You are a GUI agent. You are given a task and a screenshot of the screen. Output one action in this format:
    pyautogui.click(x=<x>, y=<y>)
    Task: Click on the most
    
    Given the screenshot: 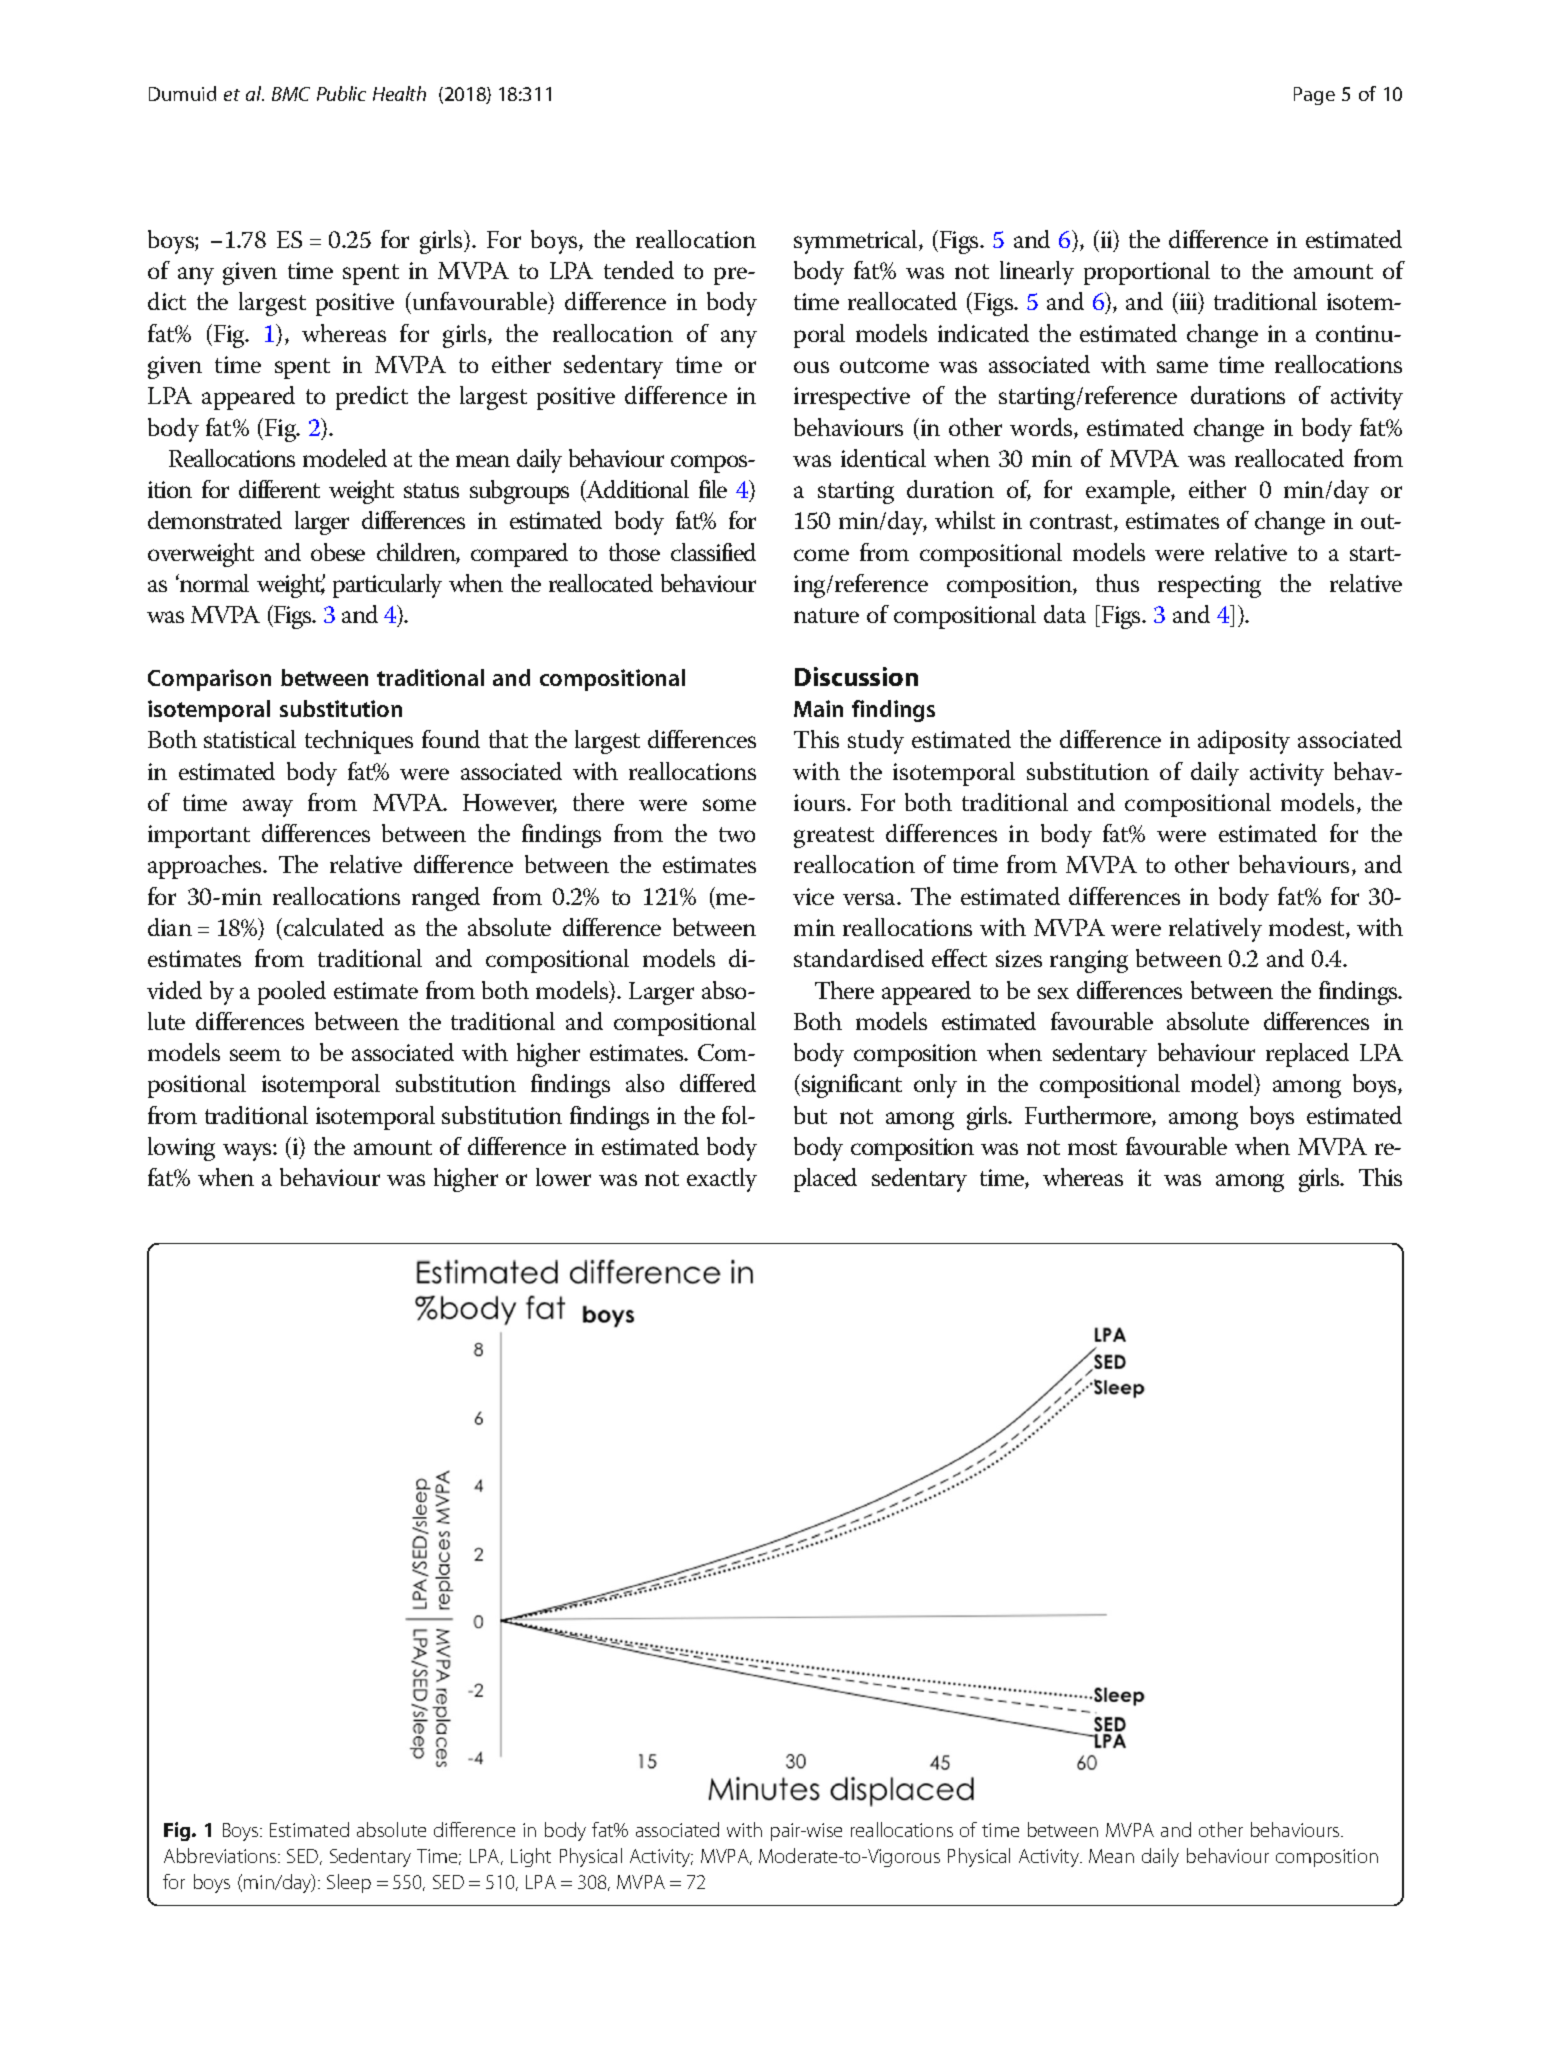 What is the action you would take?
    pyautogui.click(x=1092, y=1147)
